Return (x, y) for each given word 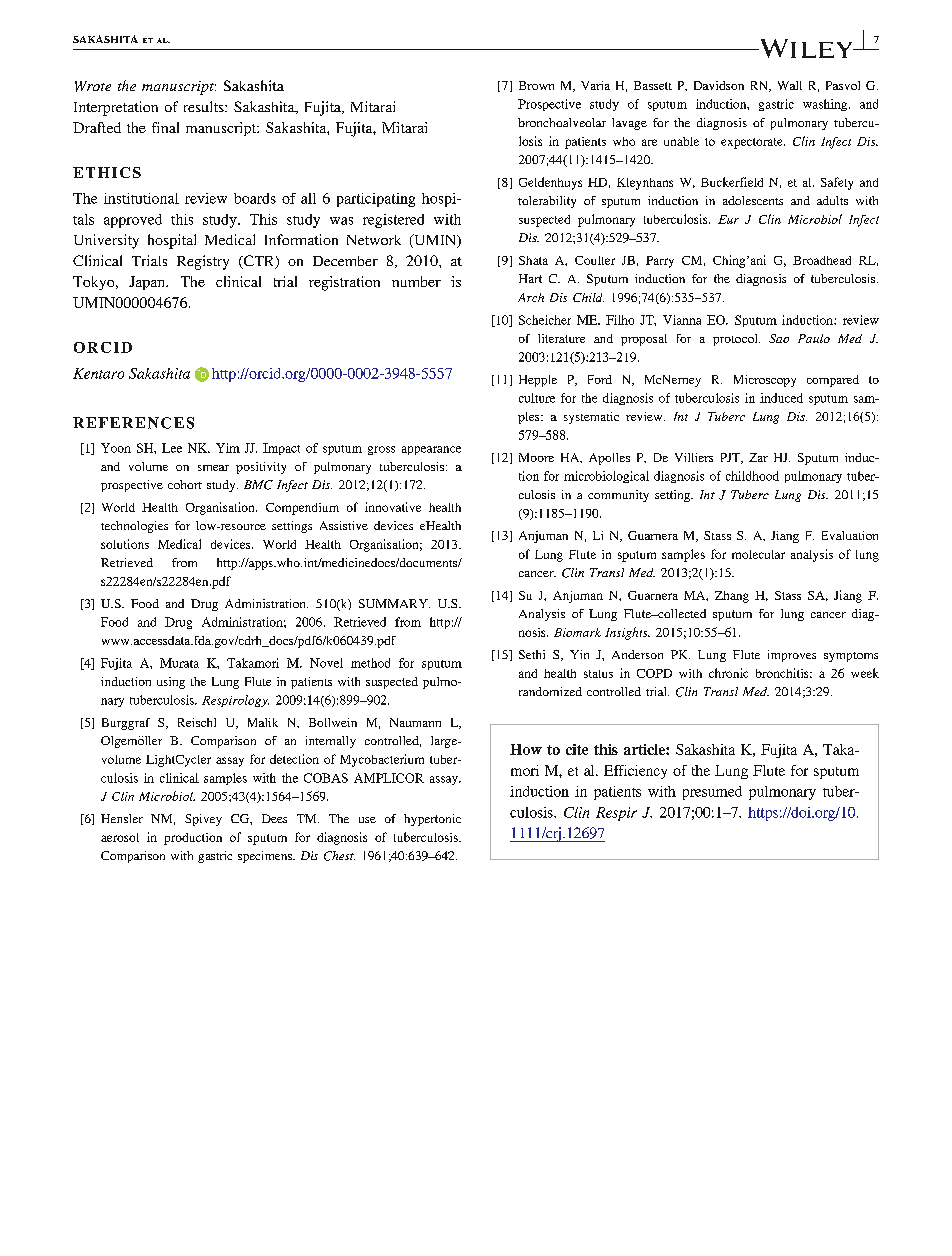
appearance (431, 450)
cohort (185, 484)
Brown (536, 85)
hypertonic (432, 820)
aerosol (120, 837)
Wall (790, 85)
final (165, 127)
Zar (758, 457)
